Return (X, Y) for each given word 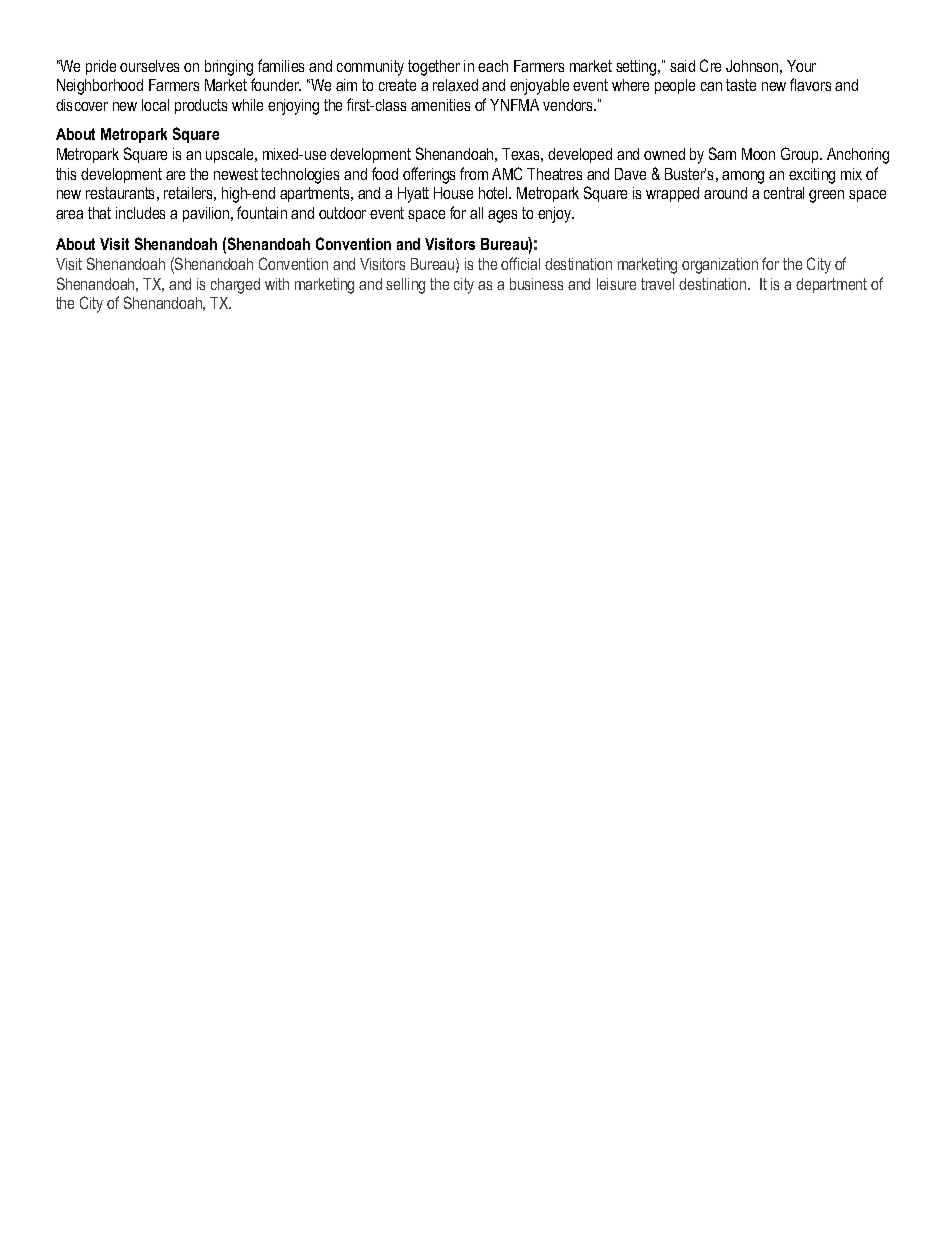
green (826, 196)
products (201, 106)
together (434, 68)
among (743, 177)
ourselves (149, 66)
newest (236, 174)
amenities (440, 105)
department (831, 285)
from (474, 173)
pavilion (207, 214)
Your (801, 66)
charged (235, 286)
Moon (758, 154)
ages (502, 216)
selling (405, 286)
